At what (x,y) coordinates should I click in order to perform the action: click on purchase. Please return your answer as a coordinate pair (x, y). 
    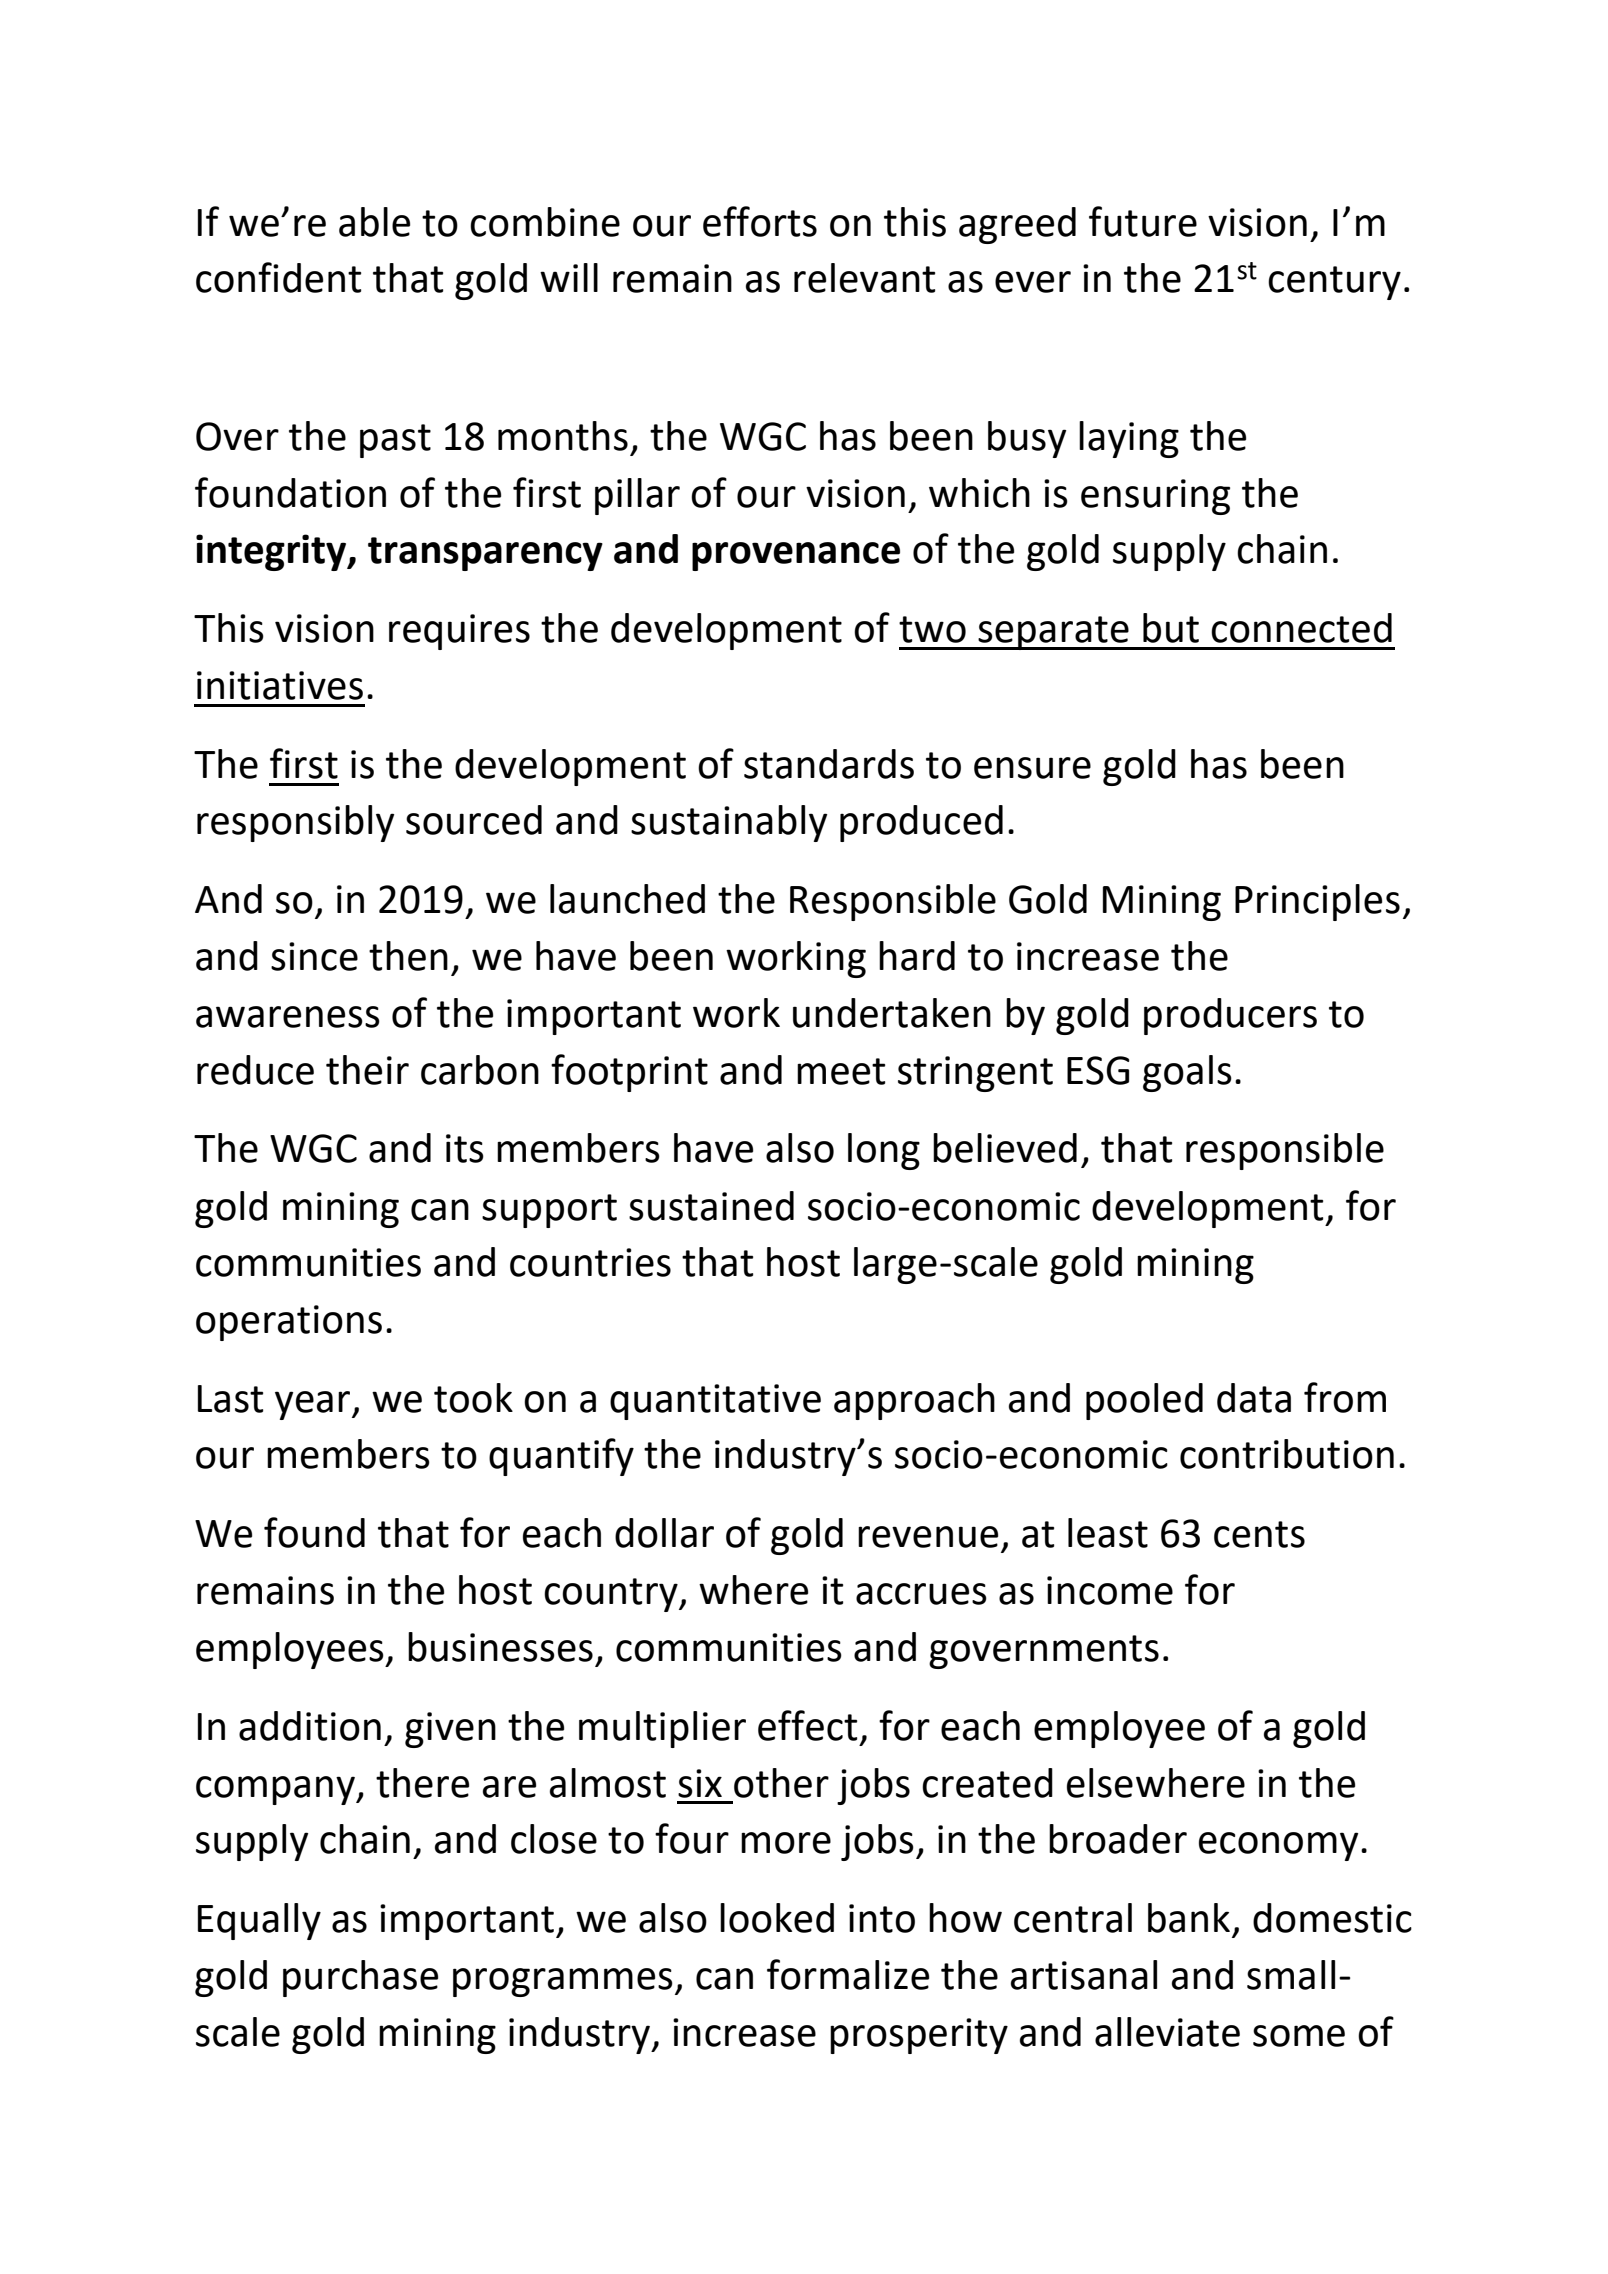
    Looking at the image, I should click on (360, 1978).
